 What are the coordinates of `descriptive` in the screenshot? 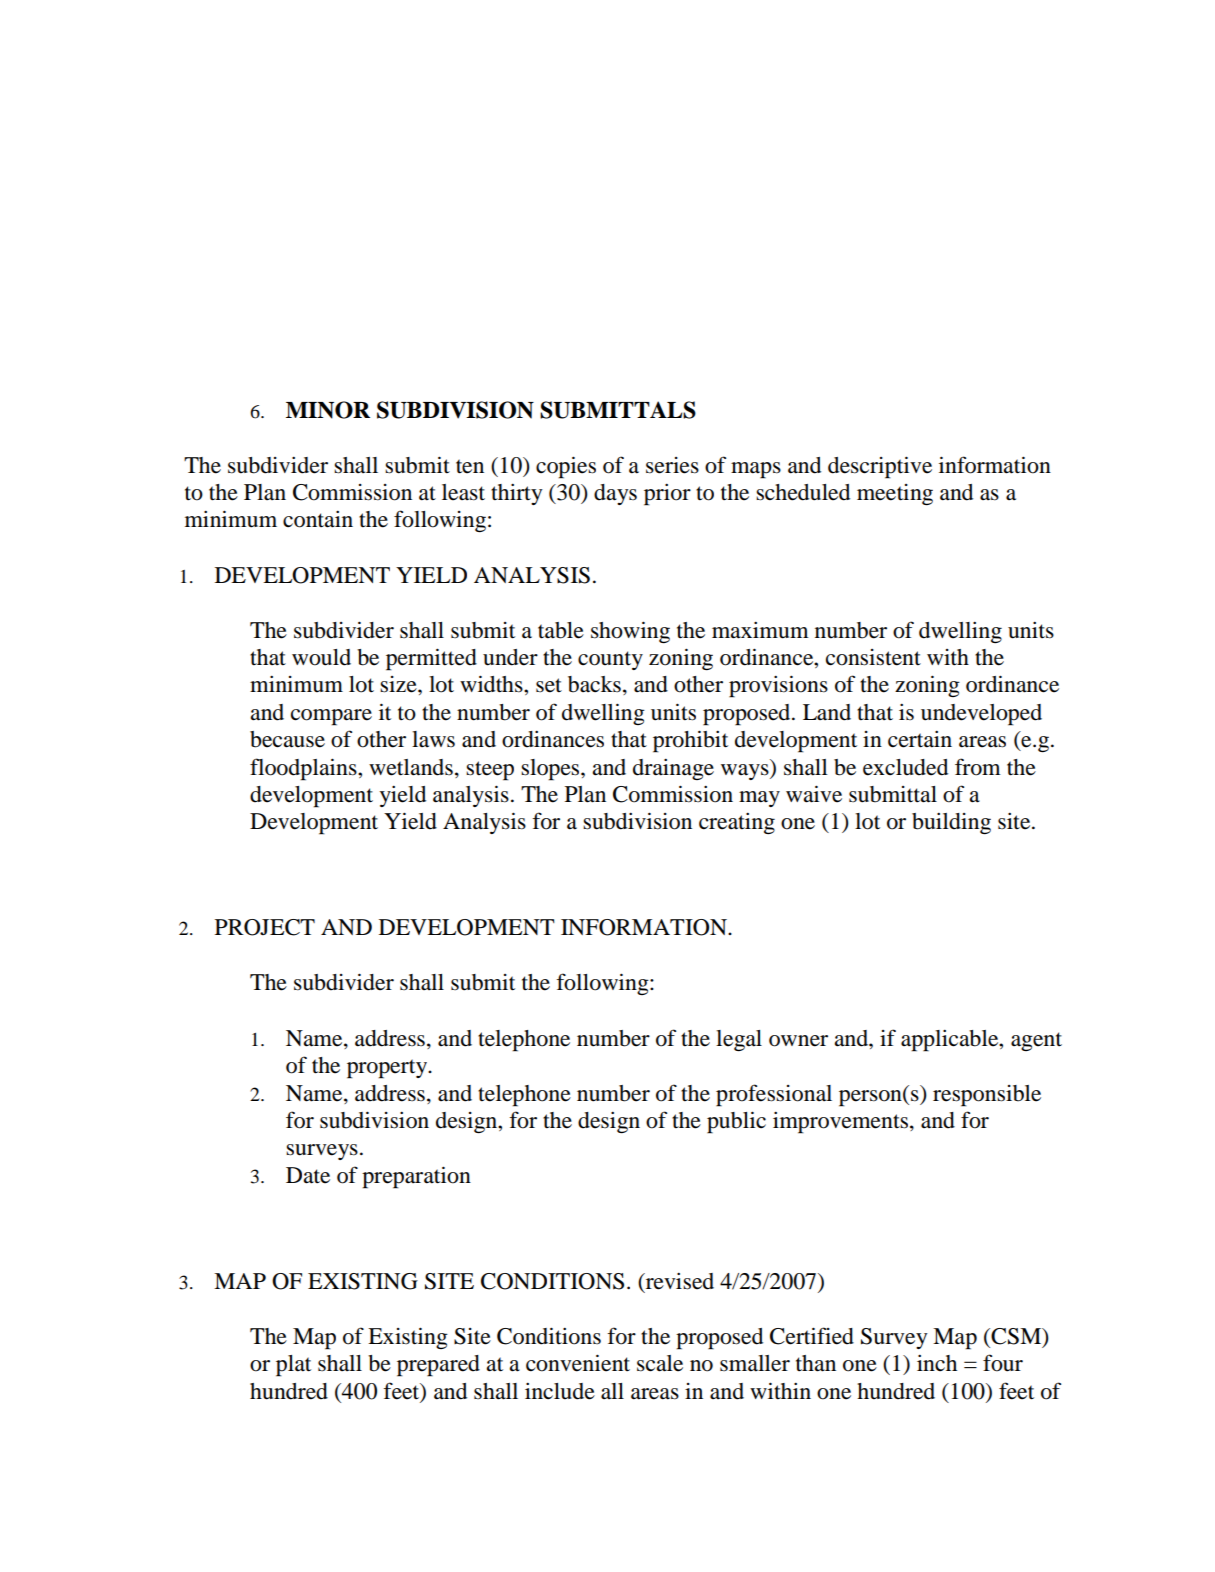 It's located at (880, 467).
